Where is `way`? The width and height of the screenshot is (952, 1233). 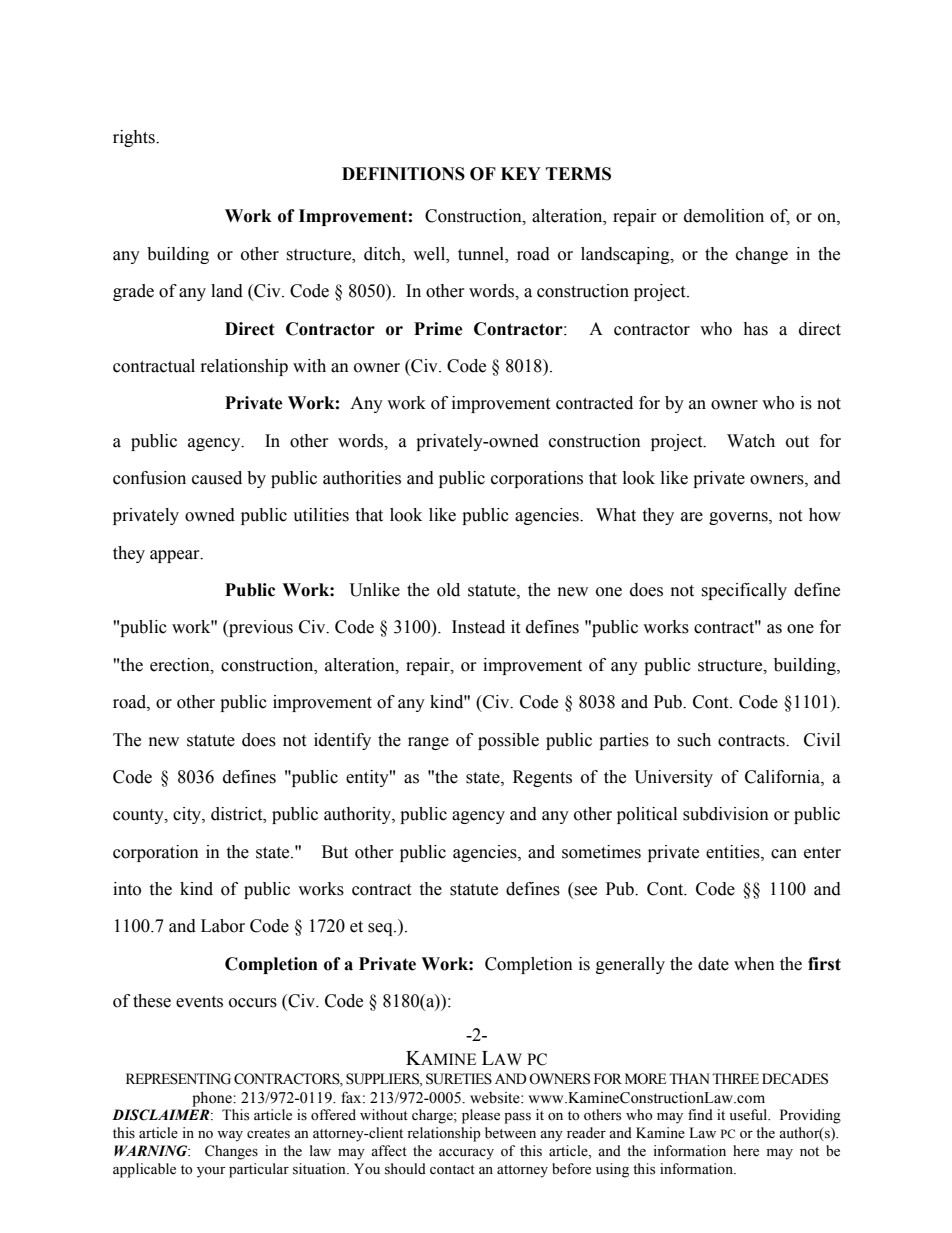 way is located at coordinates (230, 1136).
